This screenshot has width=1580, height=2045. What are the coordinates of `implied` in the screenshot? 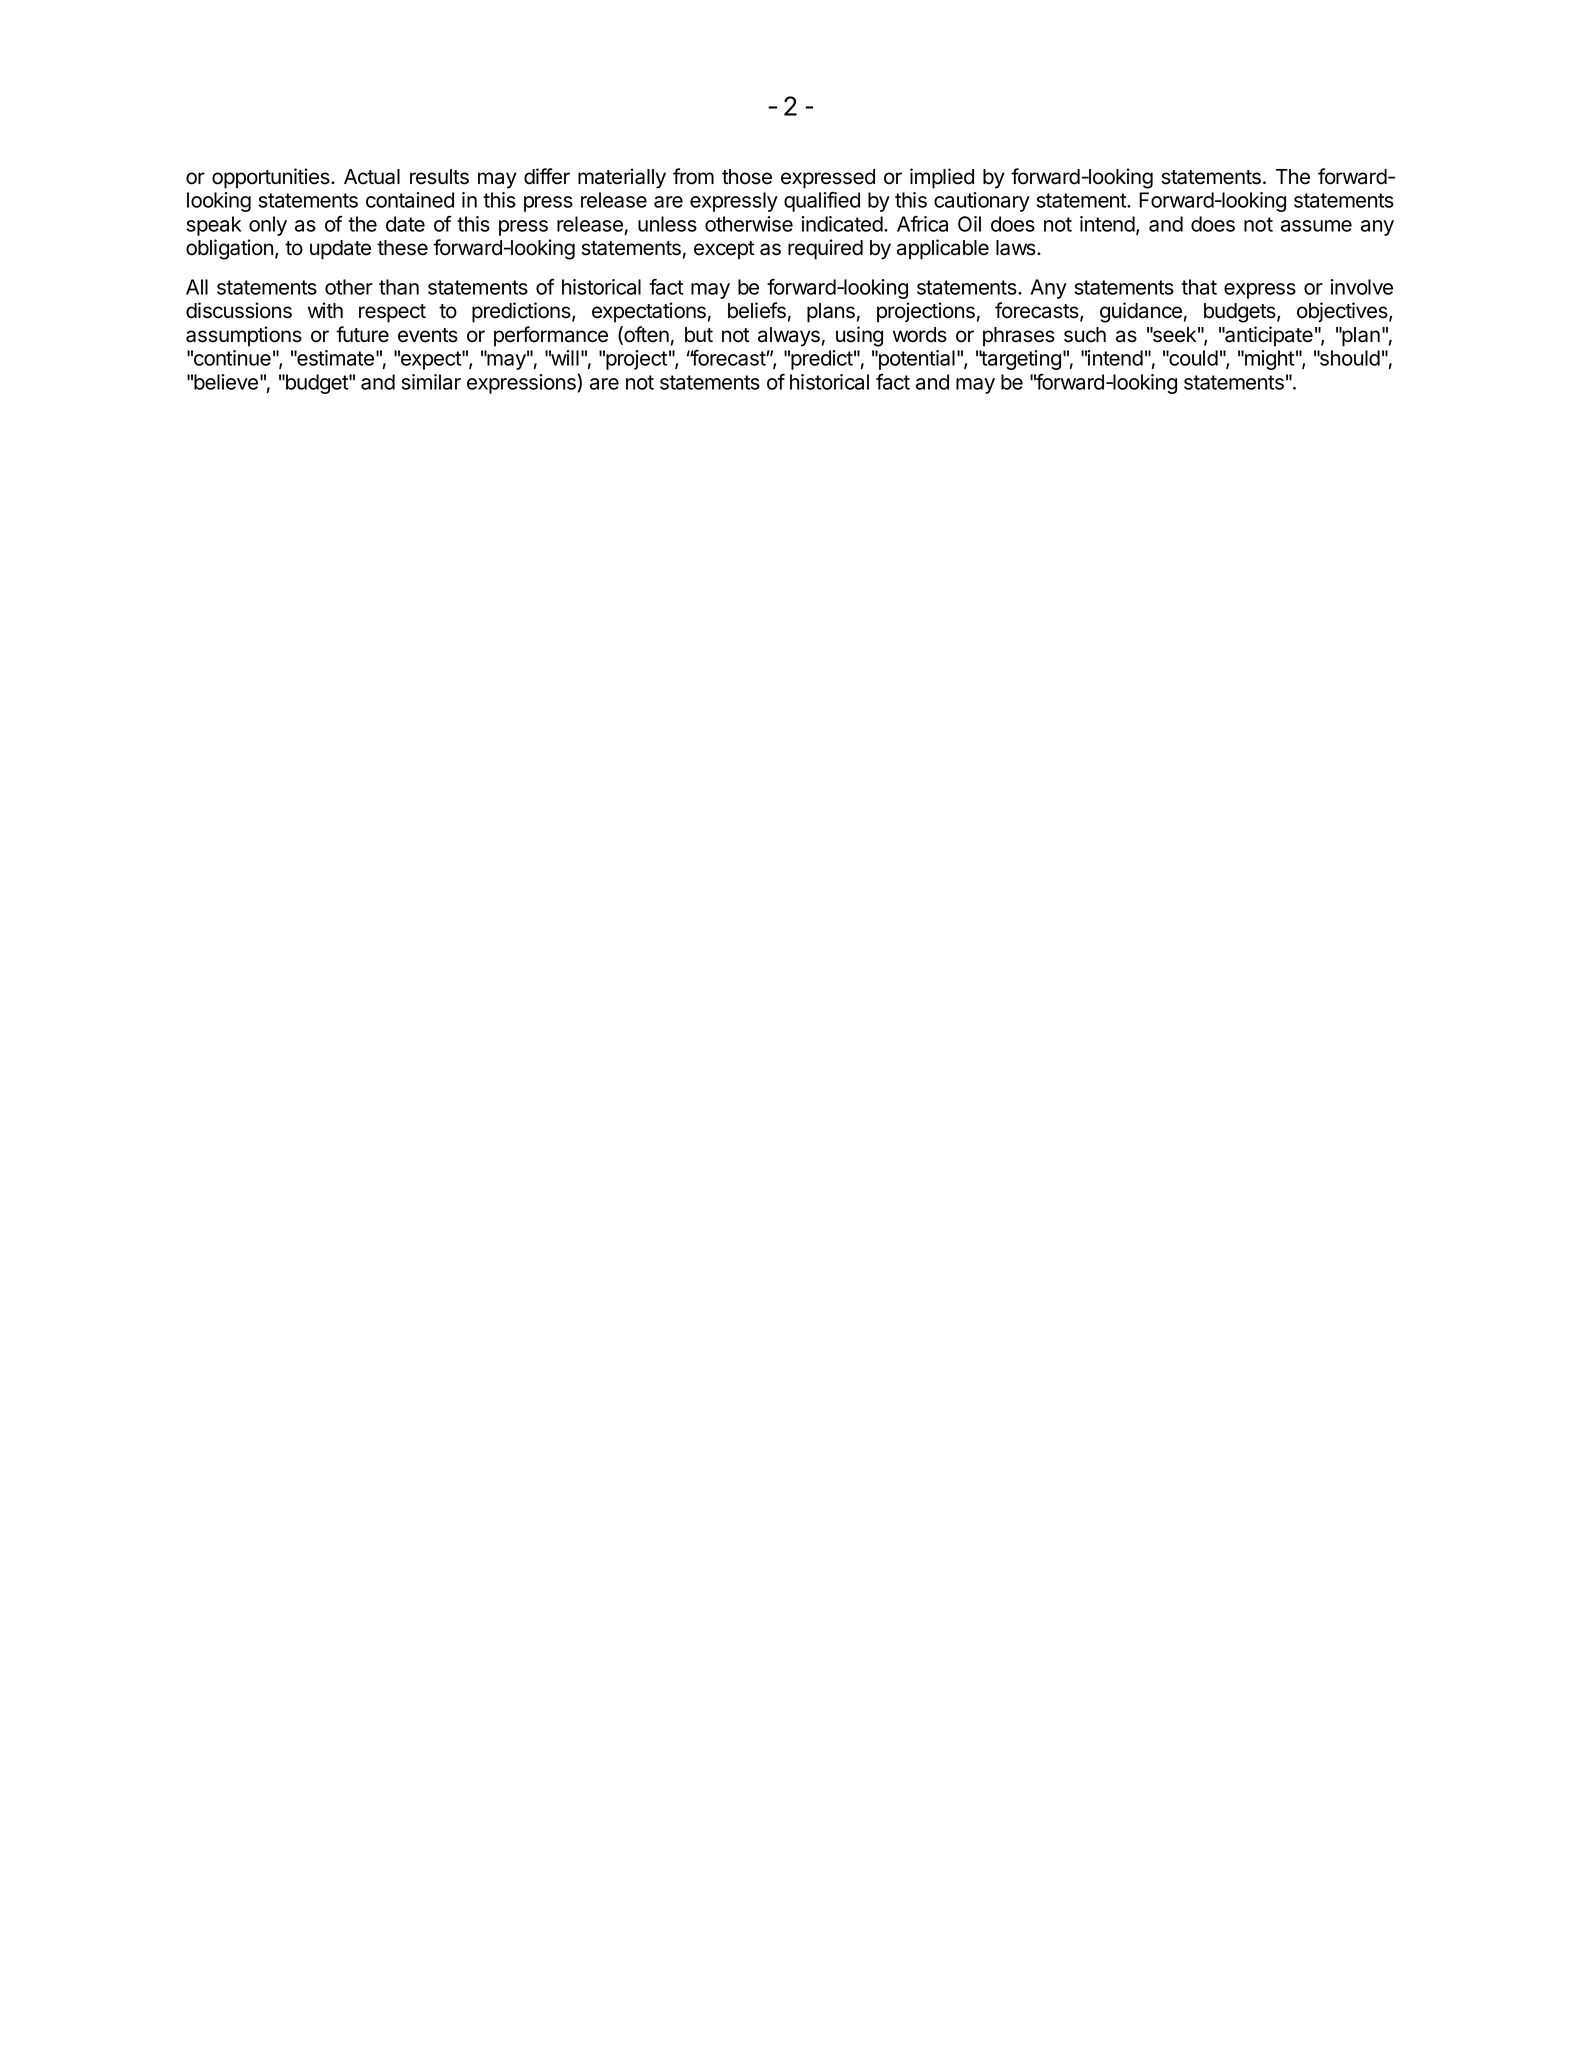 It's located at (942, 178).
